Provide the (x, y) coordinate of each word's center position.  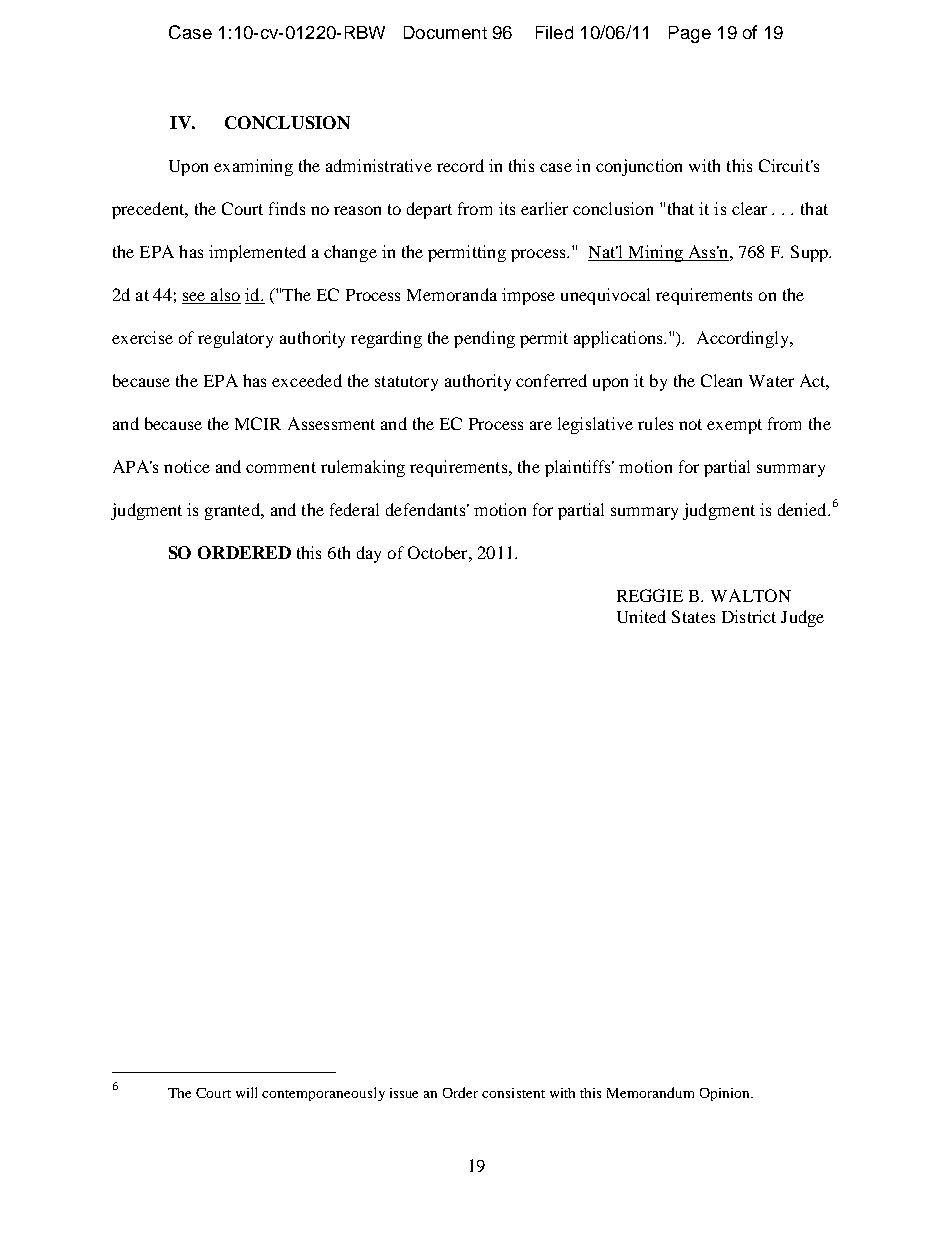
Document (445, 32)
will (246, 1092)
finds (287, 208)
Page (690, 34)
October (439, 552)
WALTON (751, 595)
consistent (513, 1093)
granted (233, 511)
